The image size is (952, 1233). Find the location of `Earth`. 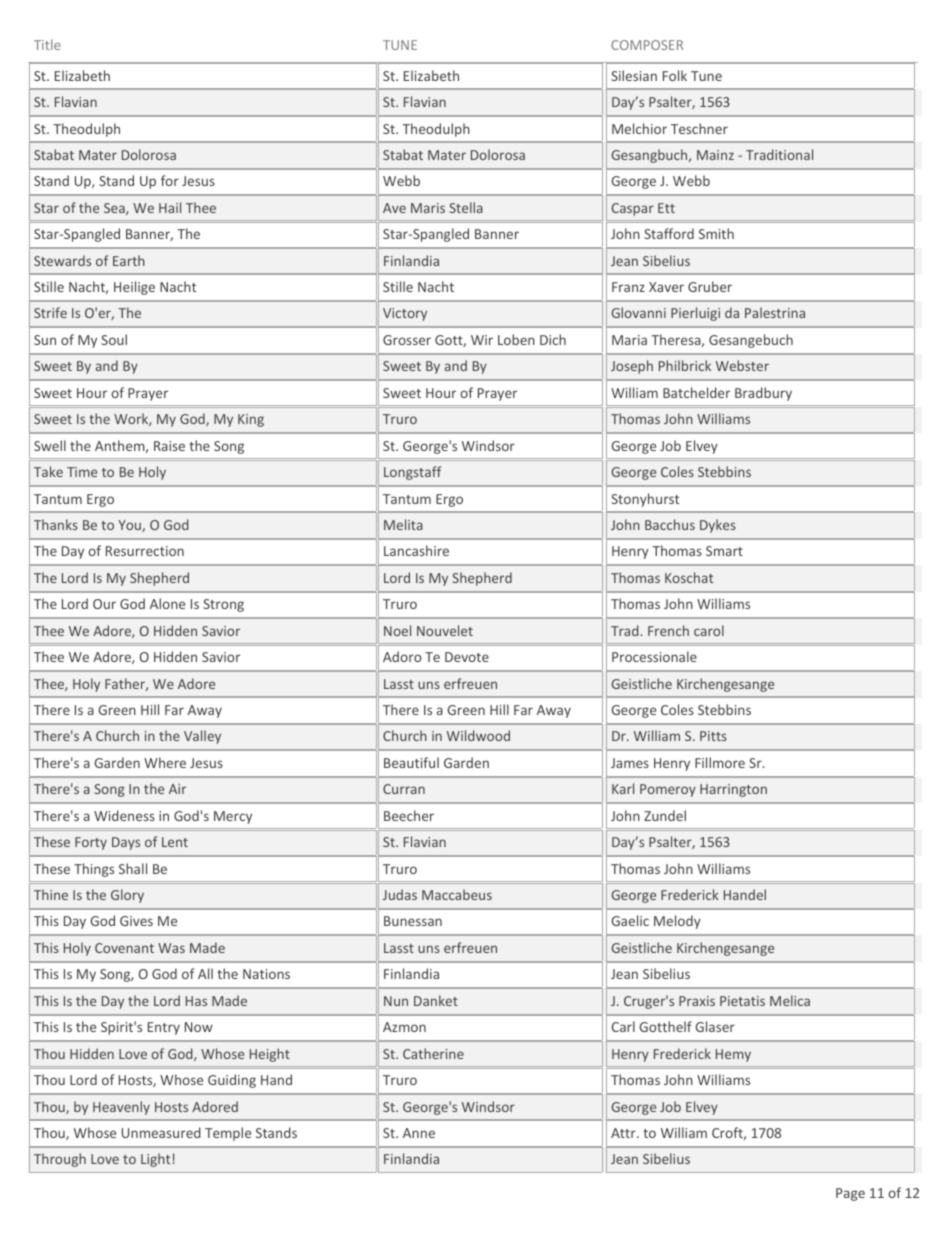

Earth is located at coordinates (129, 260).
